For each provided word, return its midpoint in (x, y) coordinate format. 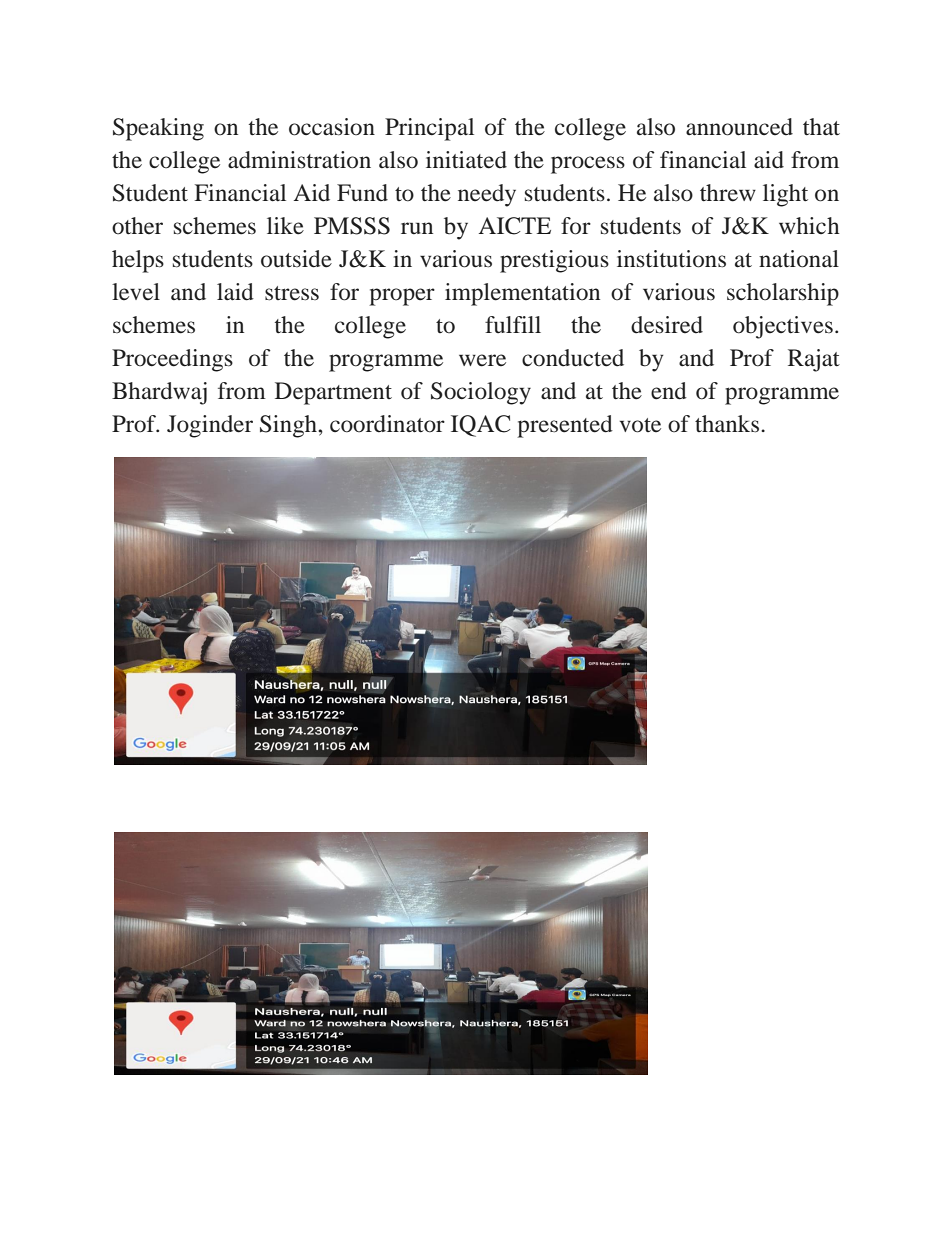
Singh (289, 426)
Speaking (158, 129)
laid (235, 292)
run (417, 228)
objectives (783, 327)
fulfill (513, 324)
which (809, 225)
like (285, 226)
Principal (429, 129)
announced (739, 127)
